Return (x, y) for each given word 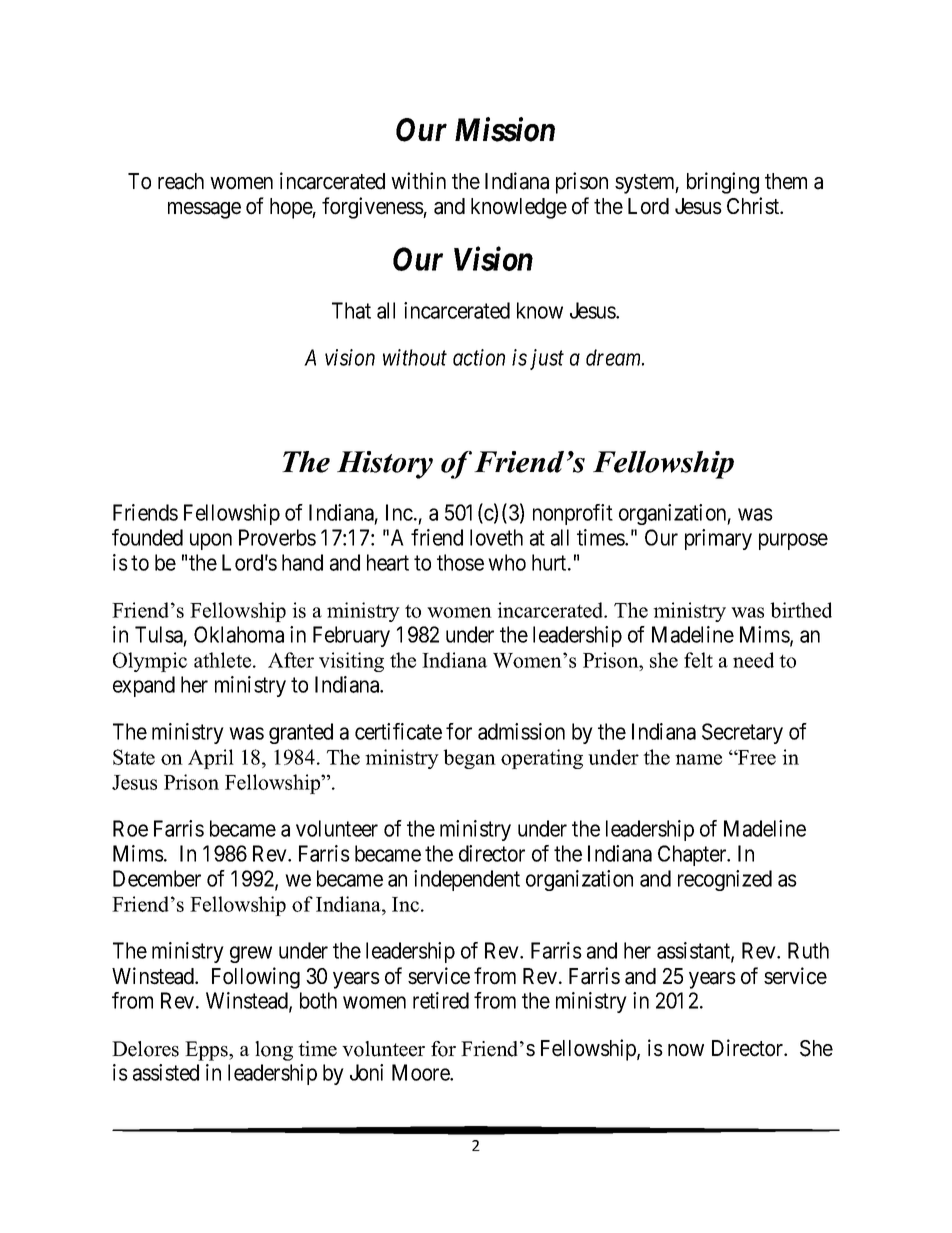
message (204, 210)
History (385, 465)
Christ (754, 206)
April (211, 759)
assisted (166, 1072)
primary (718, 539)
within (418, 180)
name (698, 759)
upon (211, 541)
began (470, 759)
